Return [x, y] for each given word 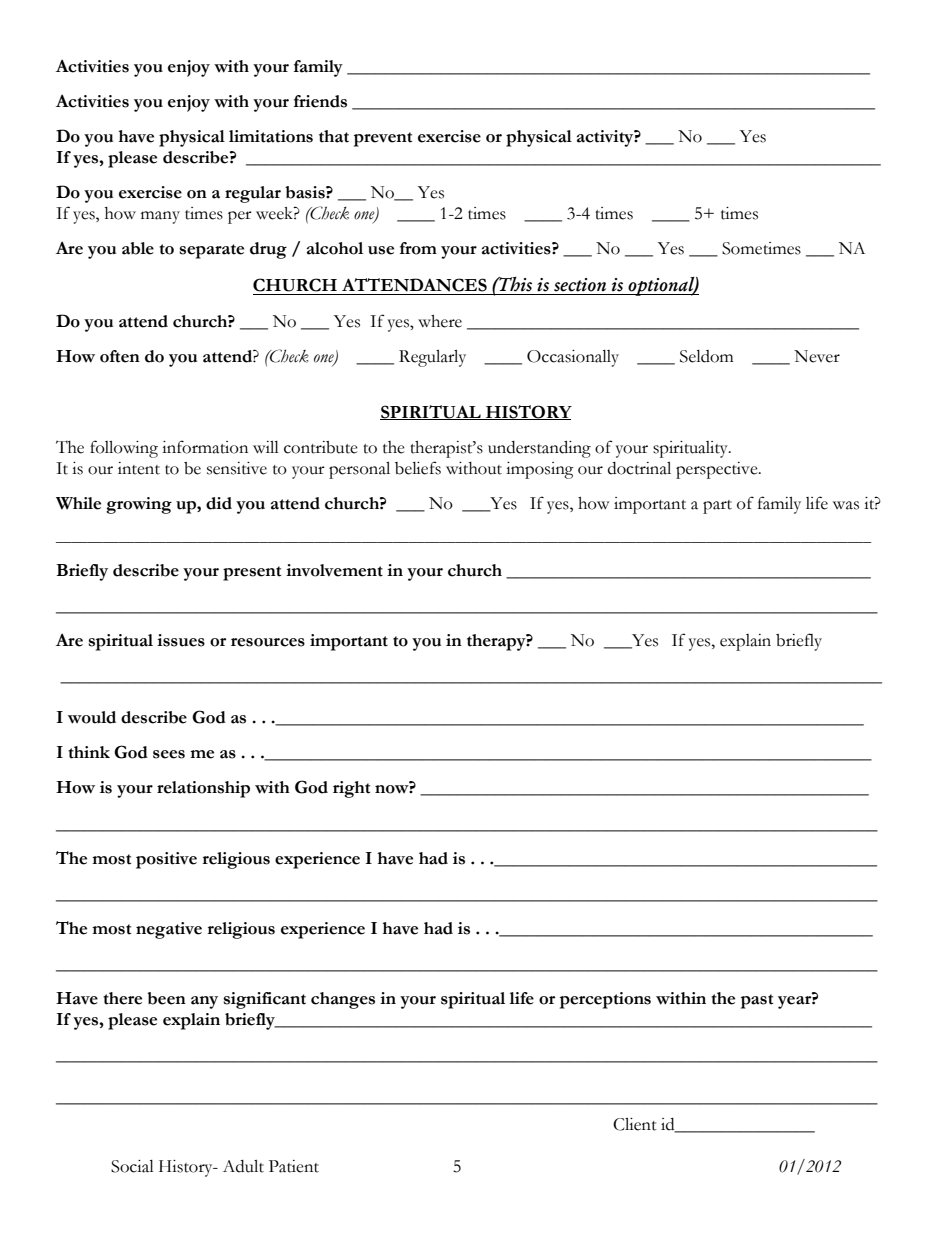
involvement [334, 570]
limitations [271, 136]
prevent [383, 139]
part [717, 507]
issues [181, 640]
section [580, 285]
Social [132, 1166]
